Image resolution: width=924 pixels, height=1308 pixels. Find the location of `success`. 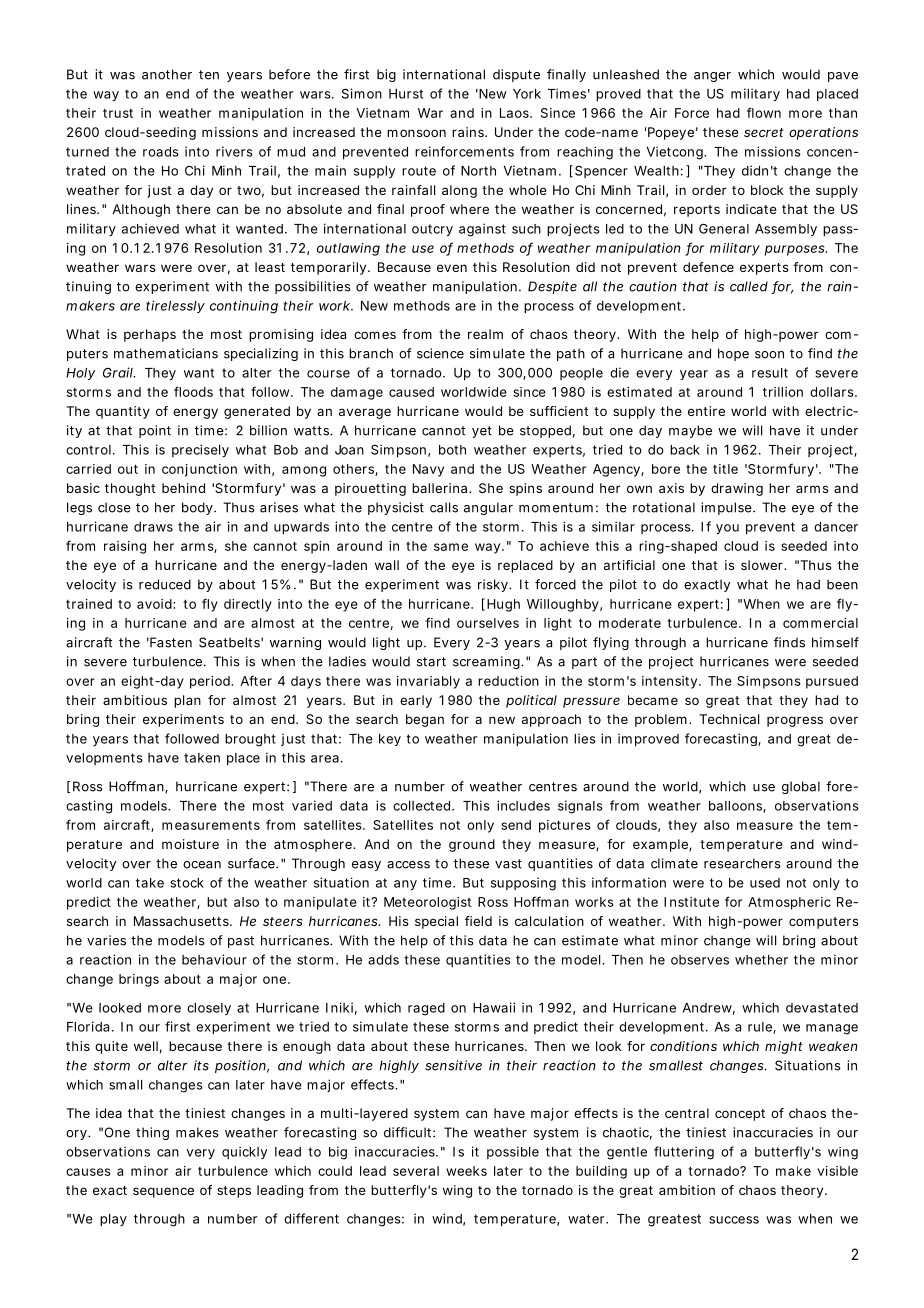

success is located at coordinates (734, 1220).
